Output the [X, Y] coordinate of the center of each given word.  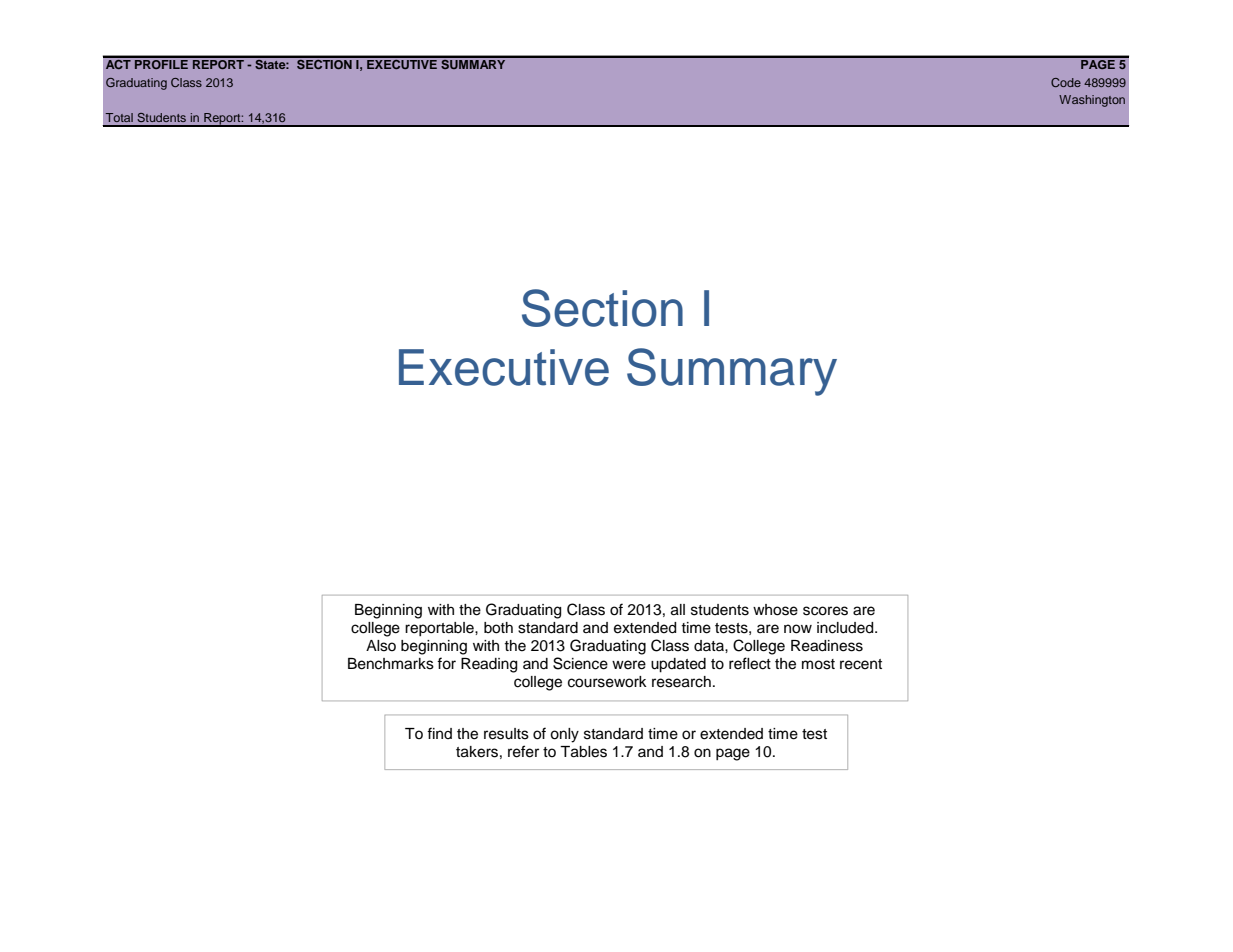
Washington [1092, 101]
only [564, 735]
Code [1066, 82]
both [498, 628]
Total [119, 117]
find [439, 733]
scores [825, 611]
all [678, 610]
